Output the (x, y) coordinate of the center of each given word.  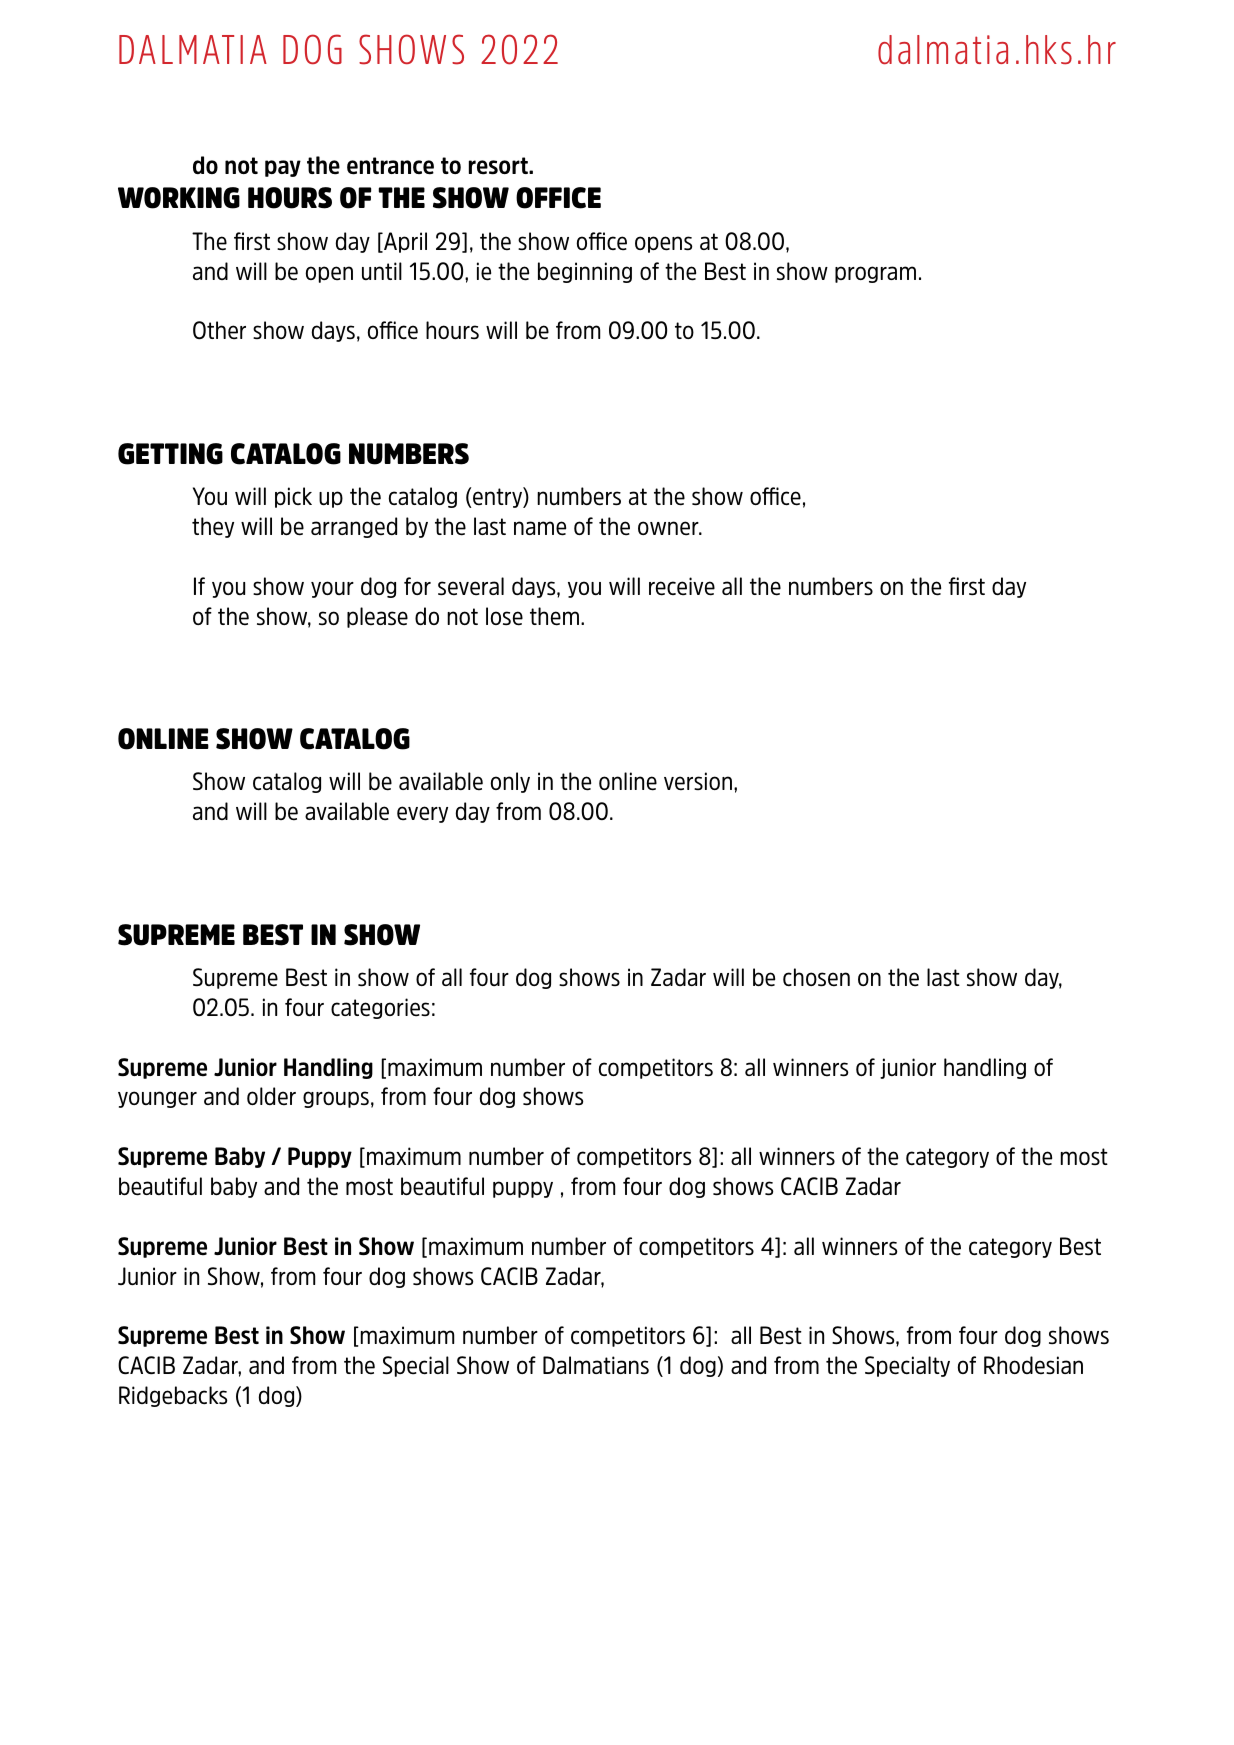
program (875, 274)
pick (293, 497)
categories (380, 1008)
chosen (816, 977)
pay (283, 168)
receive (682, 586)
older (271, 1096)
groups (336, 1099)
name (540, 528)
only (510, 782)
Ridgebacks (173, 1396)
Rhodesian (1033, 1365)
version (698, 781)
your (332, 589)
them (554, 616)
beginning (585, 272)
